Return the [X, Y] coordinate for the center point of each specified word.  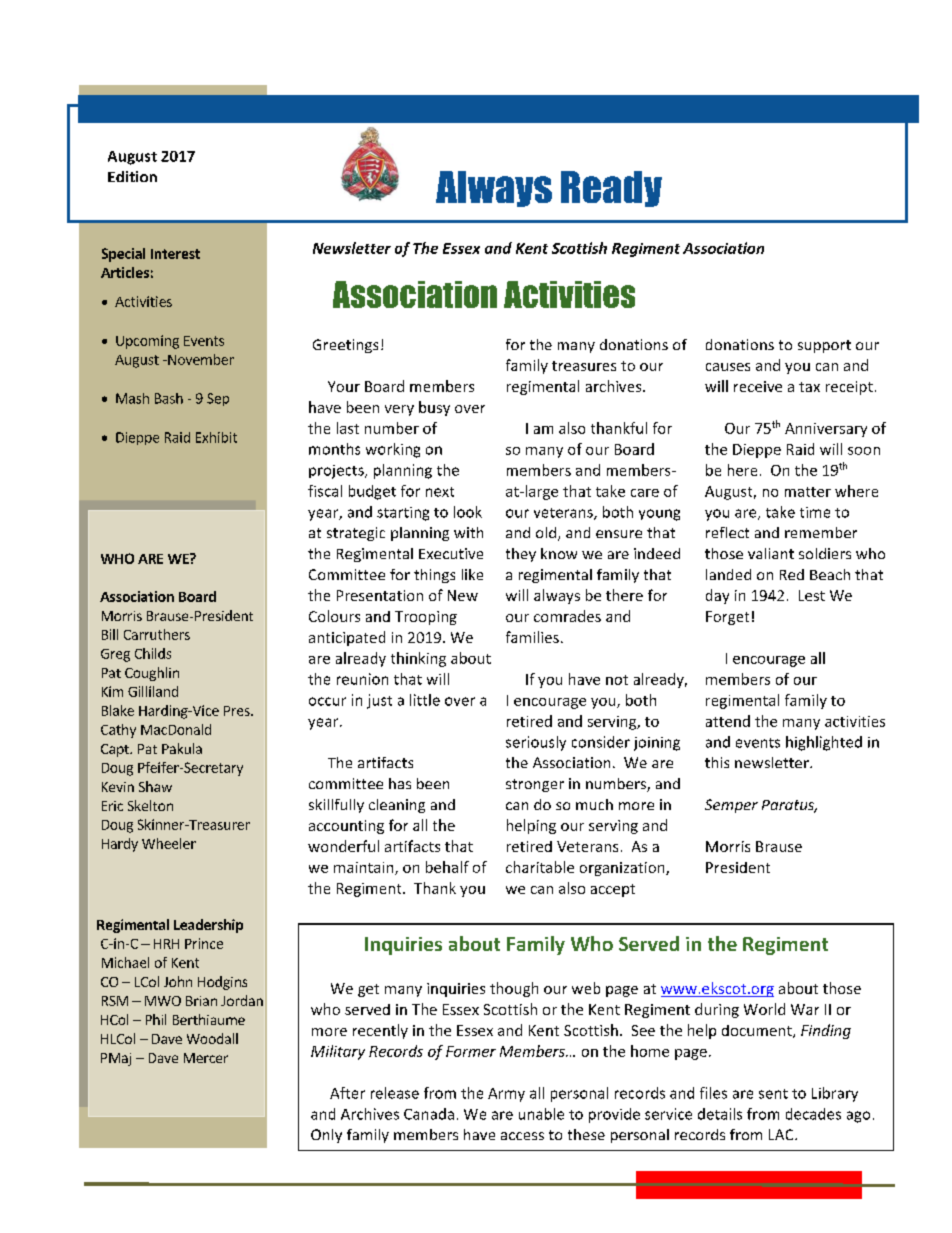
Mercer [206, 1058]
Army [506, 1095]
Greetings [345, 346]
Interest [175, 254]
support [824, 346]
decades [813, 1114]
